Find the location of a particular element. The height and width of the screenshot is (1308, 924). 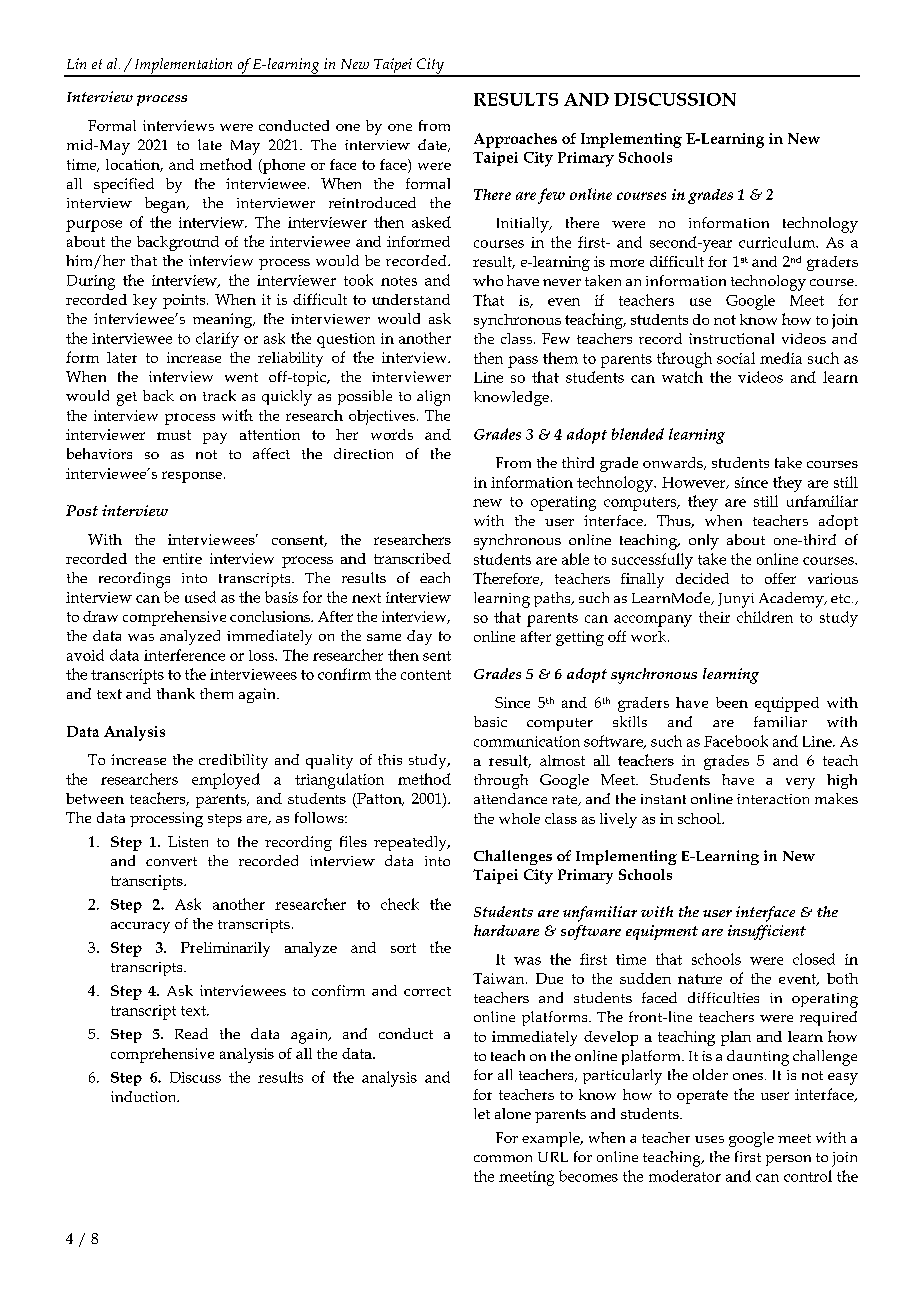

clarify is located at coordinates (217, 340).
